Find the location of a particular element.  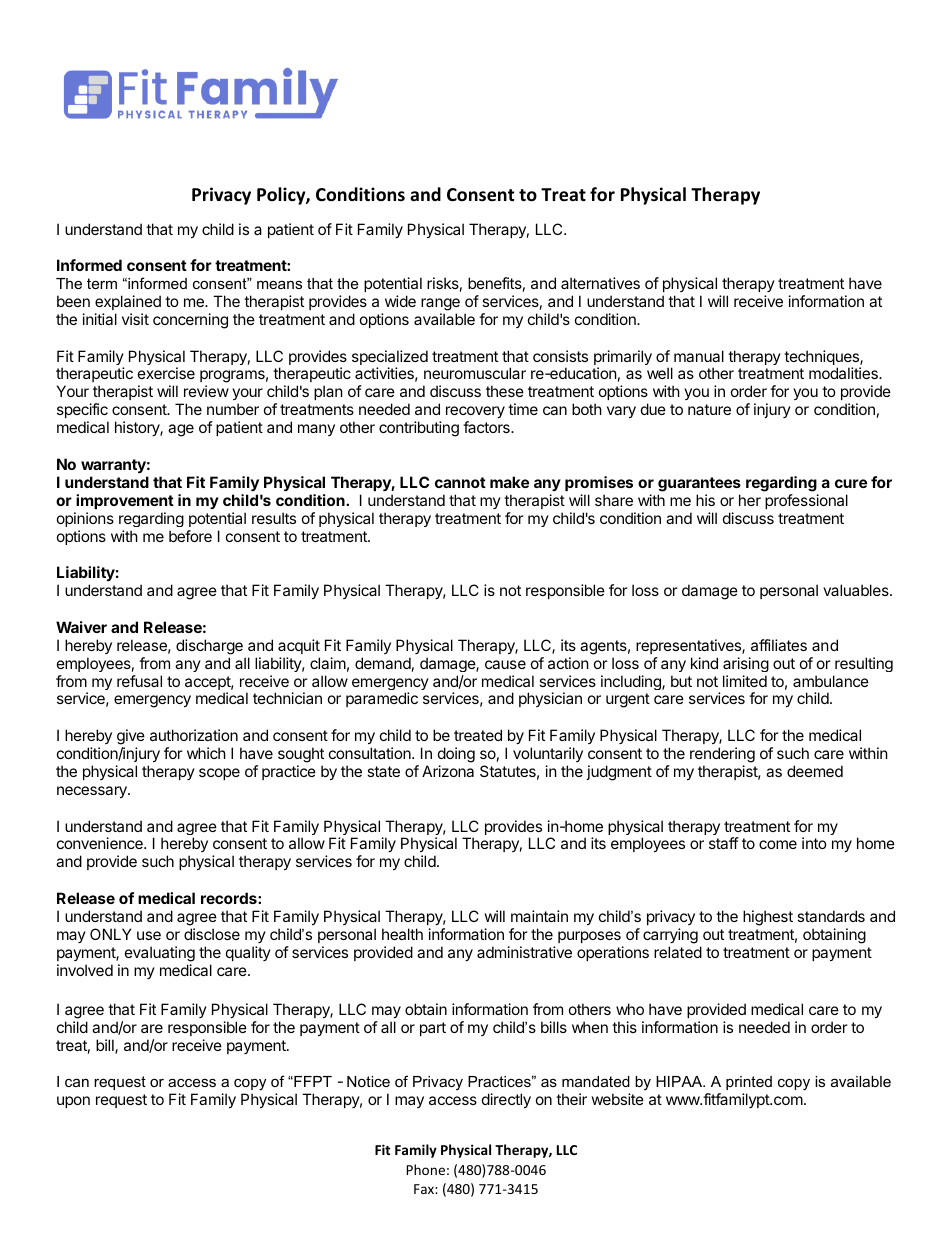

Arizona is located at coordinates (448, 771).
